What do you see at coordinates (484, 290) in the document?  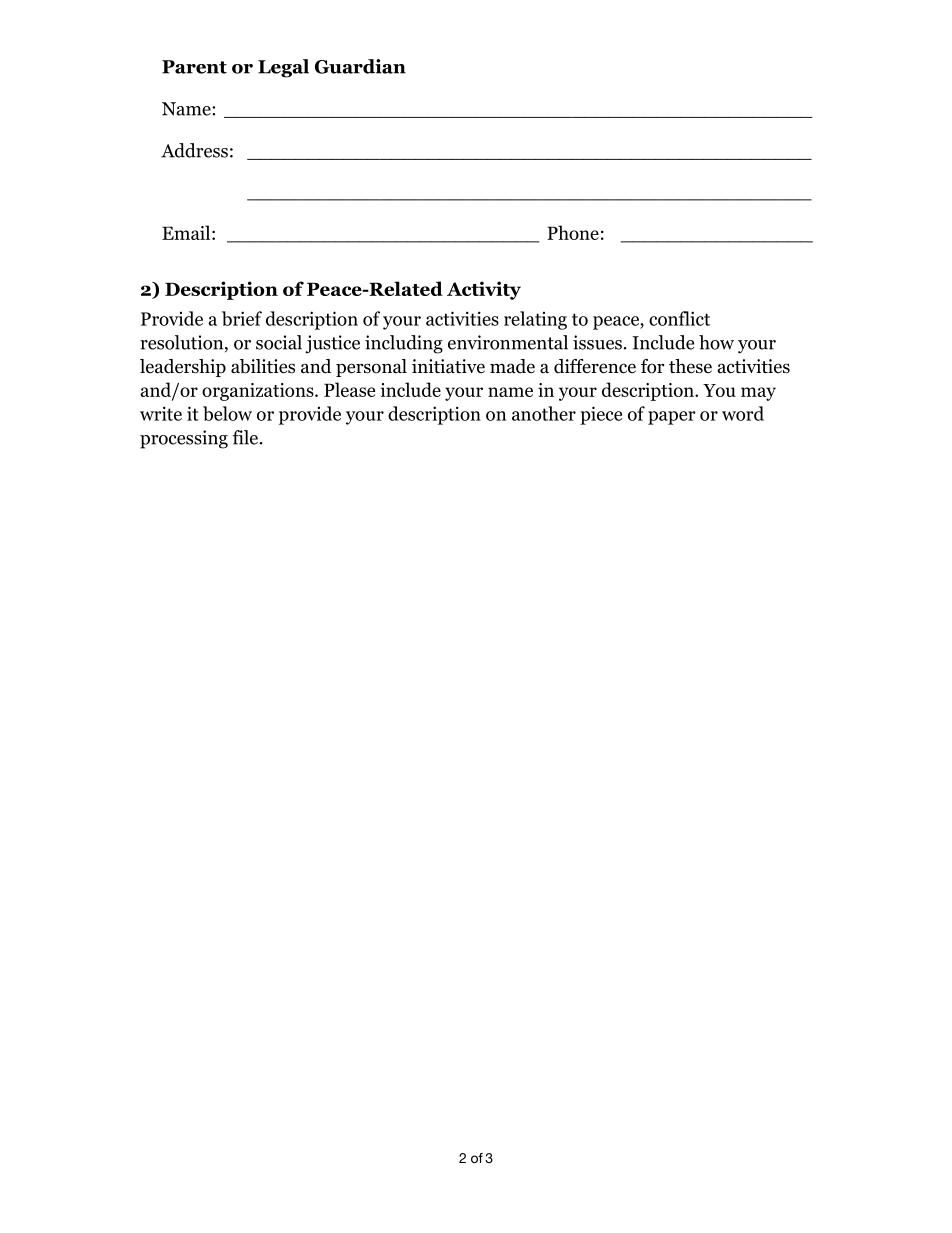 I see `Activity` at bounding box center [484, 290].
